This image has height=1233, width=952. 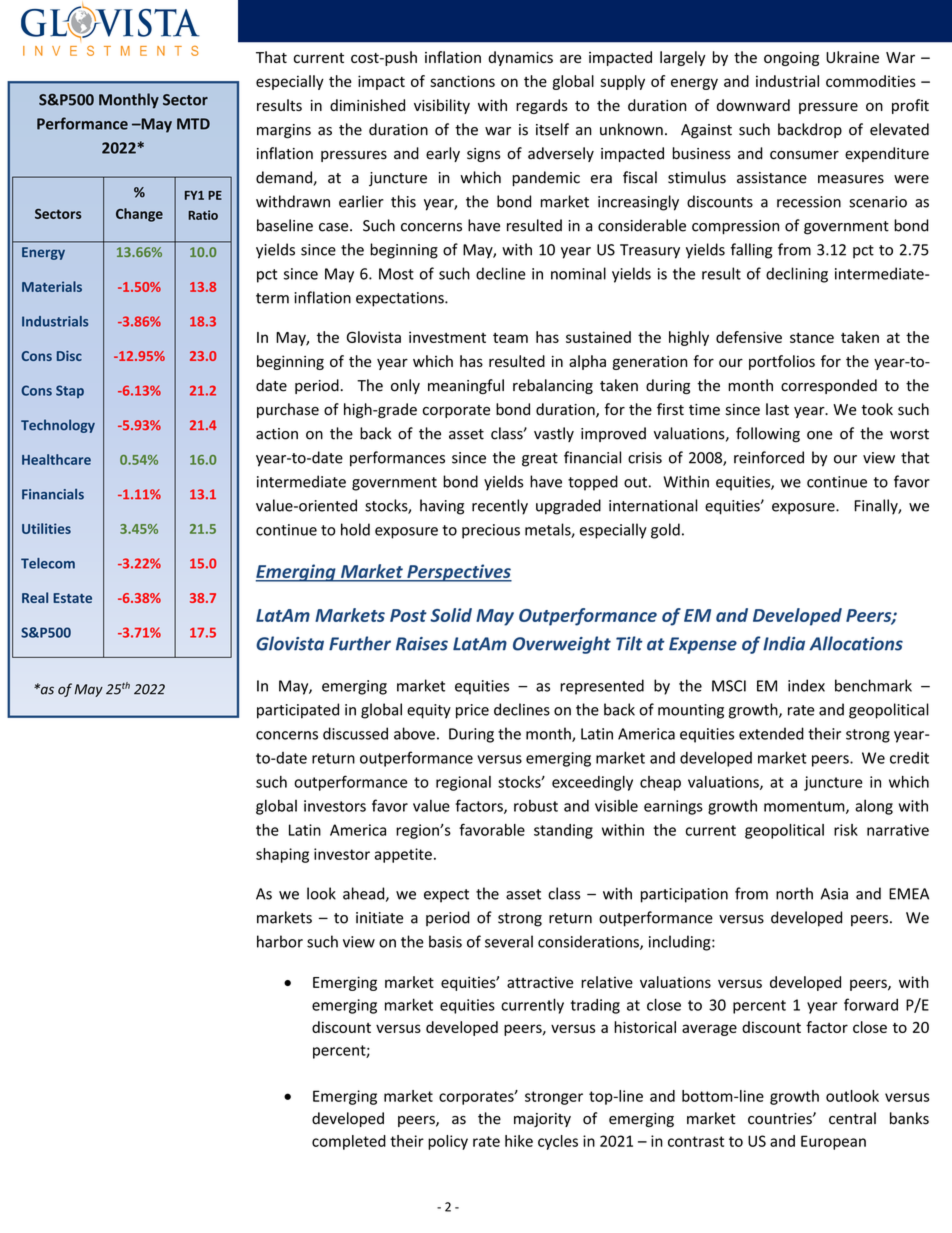 What do you see at coordinates (462, 81) in the image?
I see `sanctions` at bounding box center [462, 81].
